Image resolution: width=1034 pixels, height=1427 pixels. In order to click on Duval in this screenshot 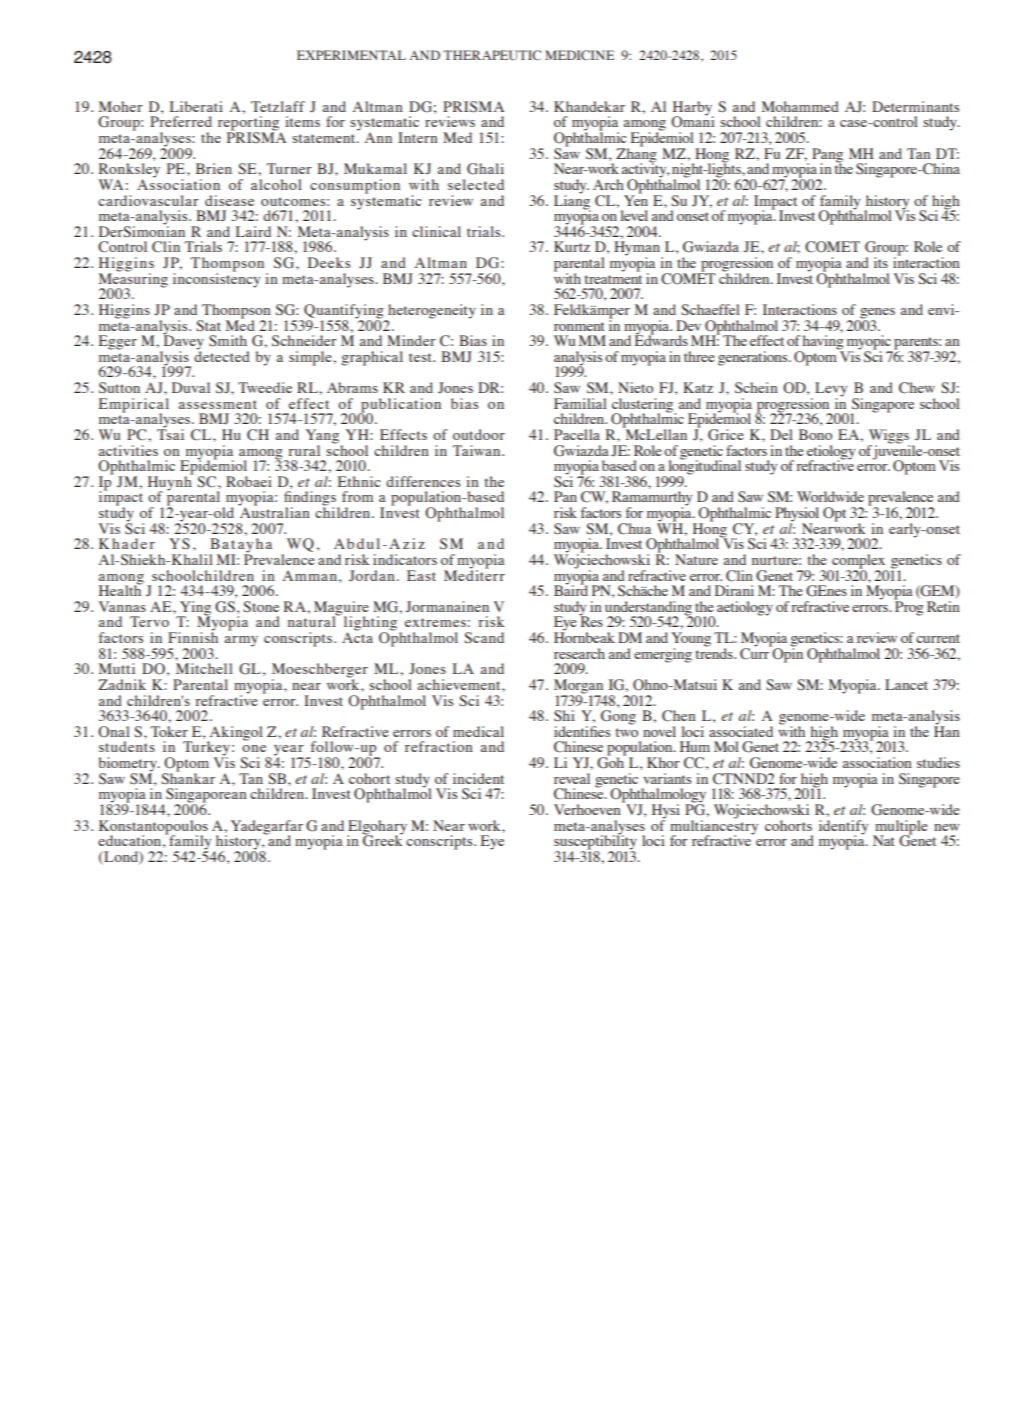, I will do `click(191, 387)`.
